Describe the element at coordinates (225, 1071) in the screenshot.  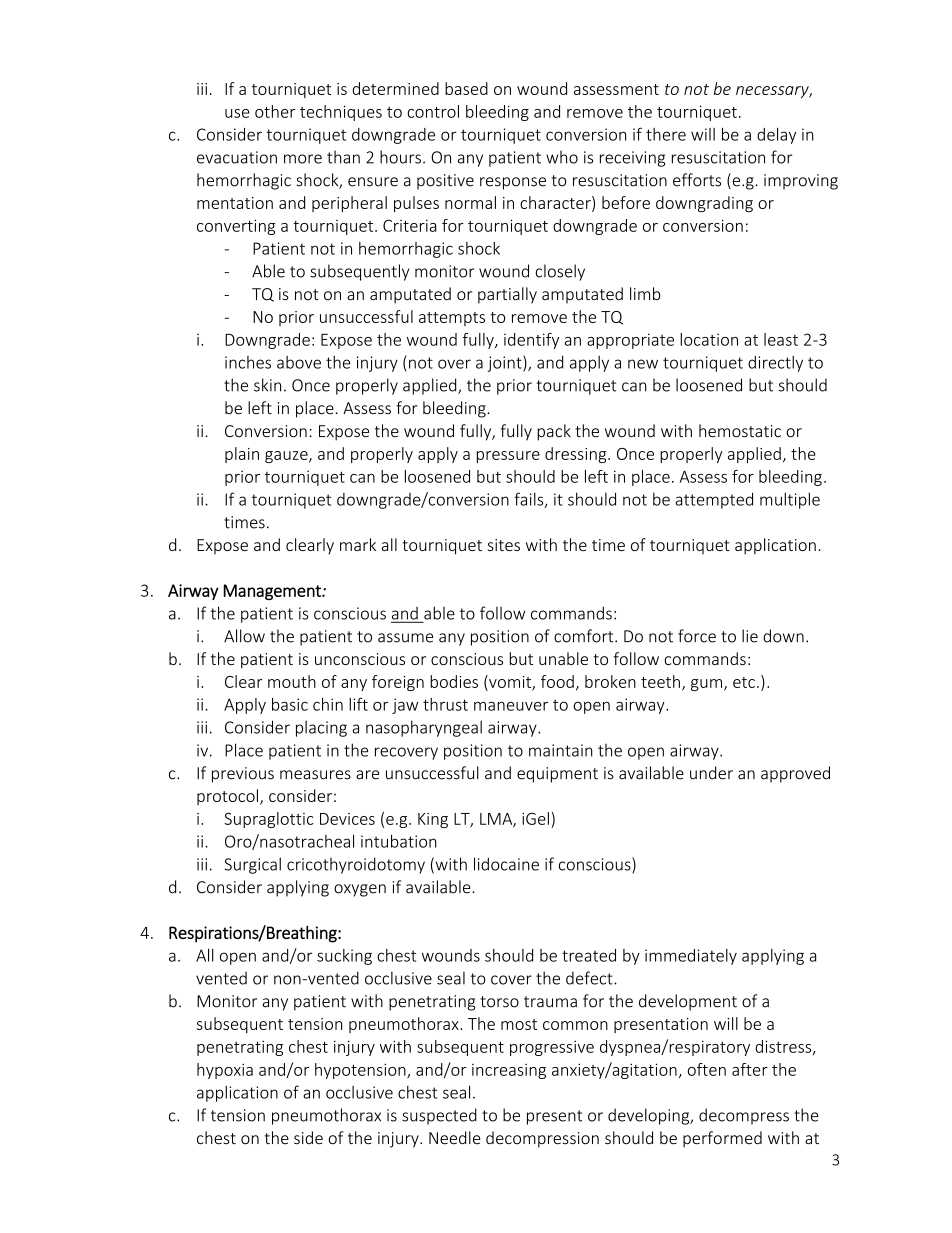
I see `hypoxia` at that location.
